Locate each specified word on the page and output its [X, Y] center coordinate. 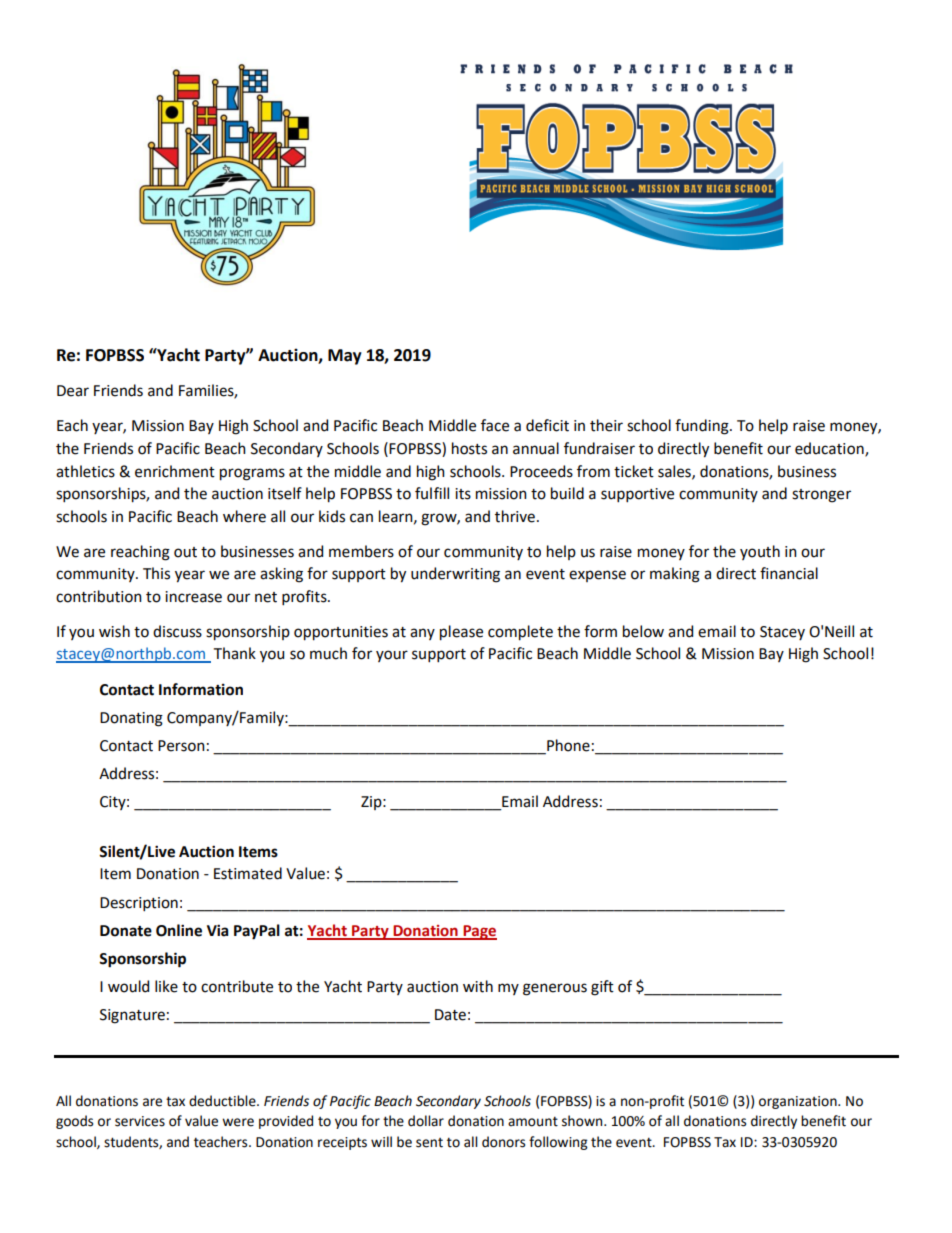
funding [703, 427]
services [140, 1121]
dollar [426, 1121]
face [495, 425]
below [643, 631]
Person [181, 746]
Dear [73, 391]
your [392, 656]
